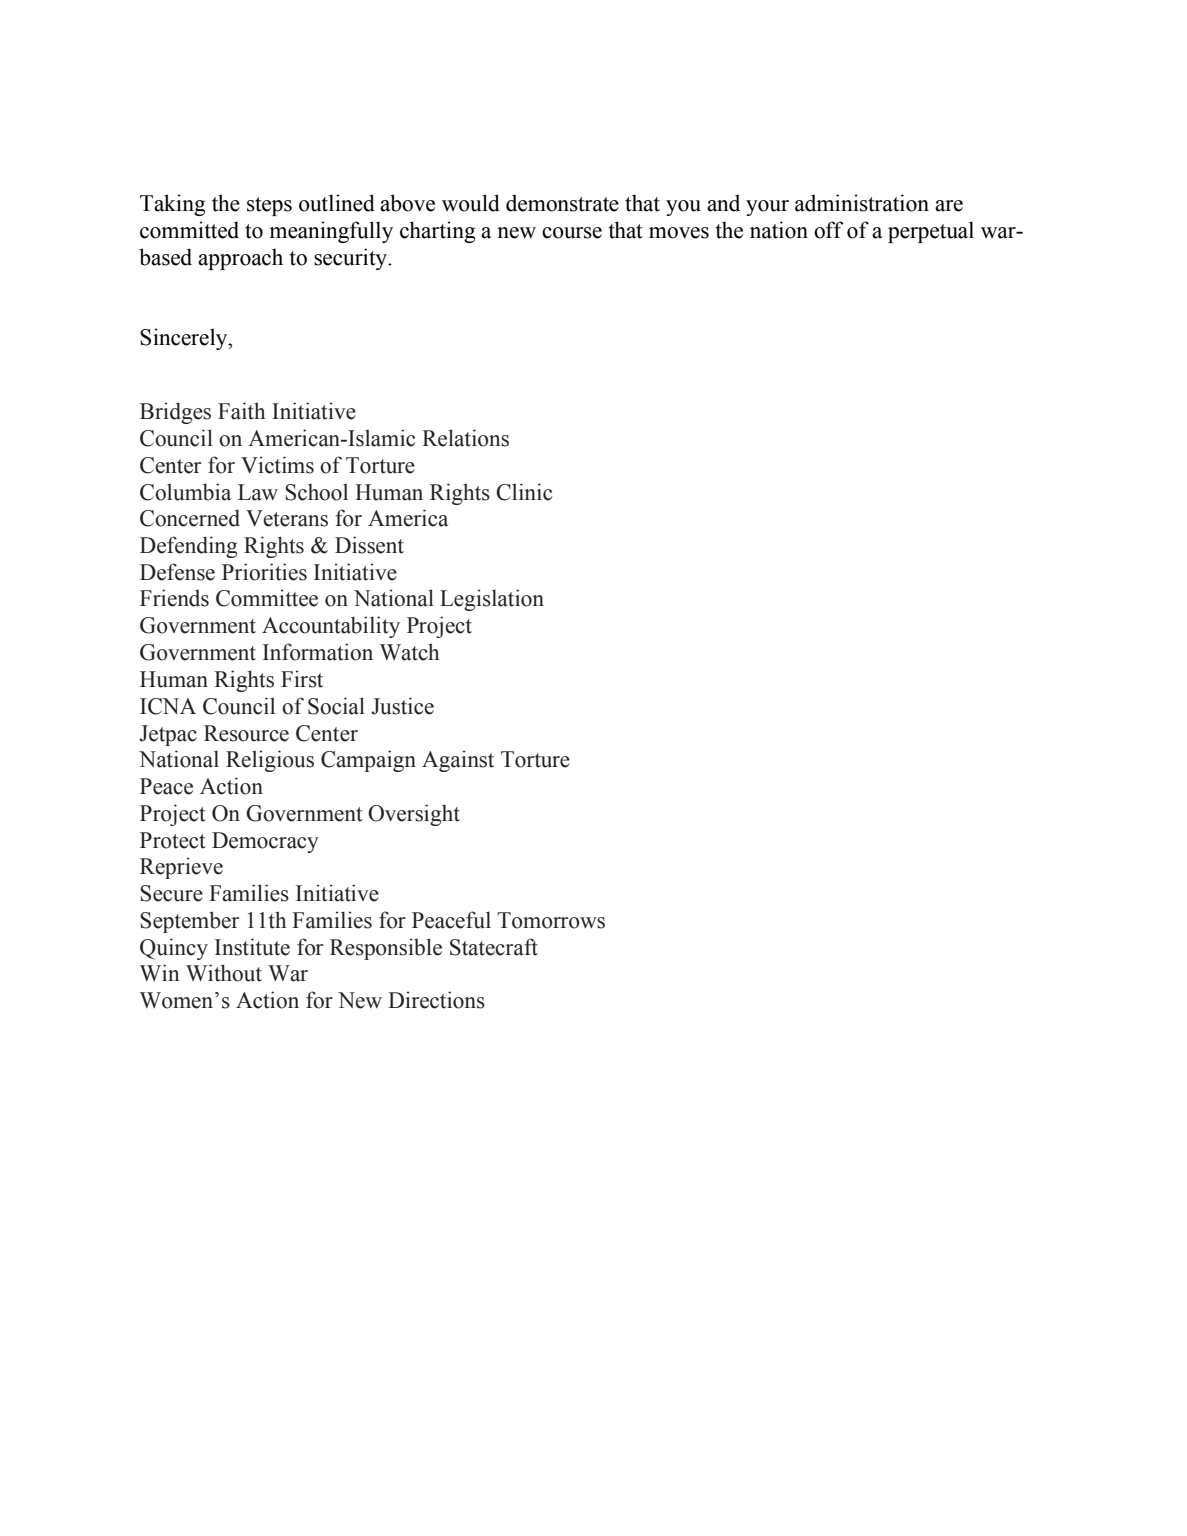 Image resolution: width=1187 pixels, height=1536 pixels. Describe the element at coordinates (524, 492) in the screenshot. I see `Clinic` at that location.
